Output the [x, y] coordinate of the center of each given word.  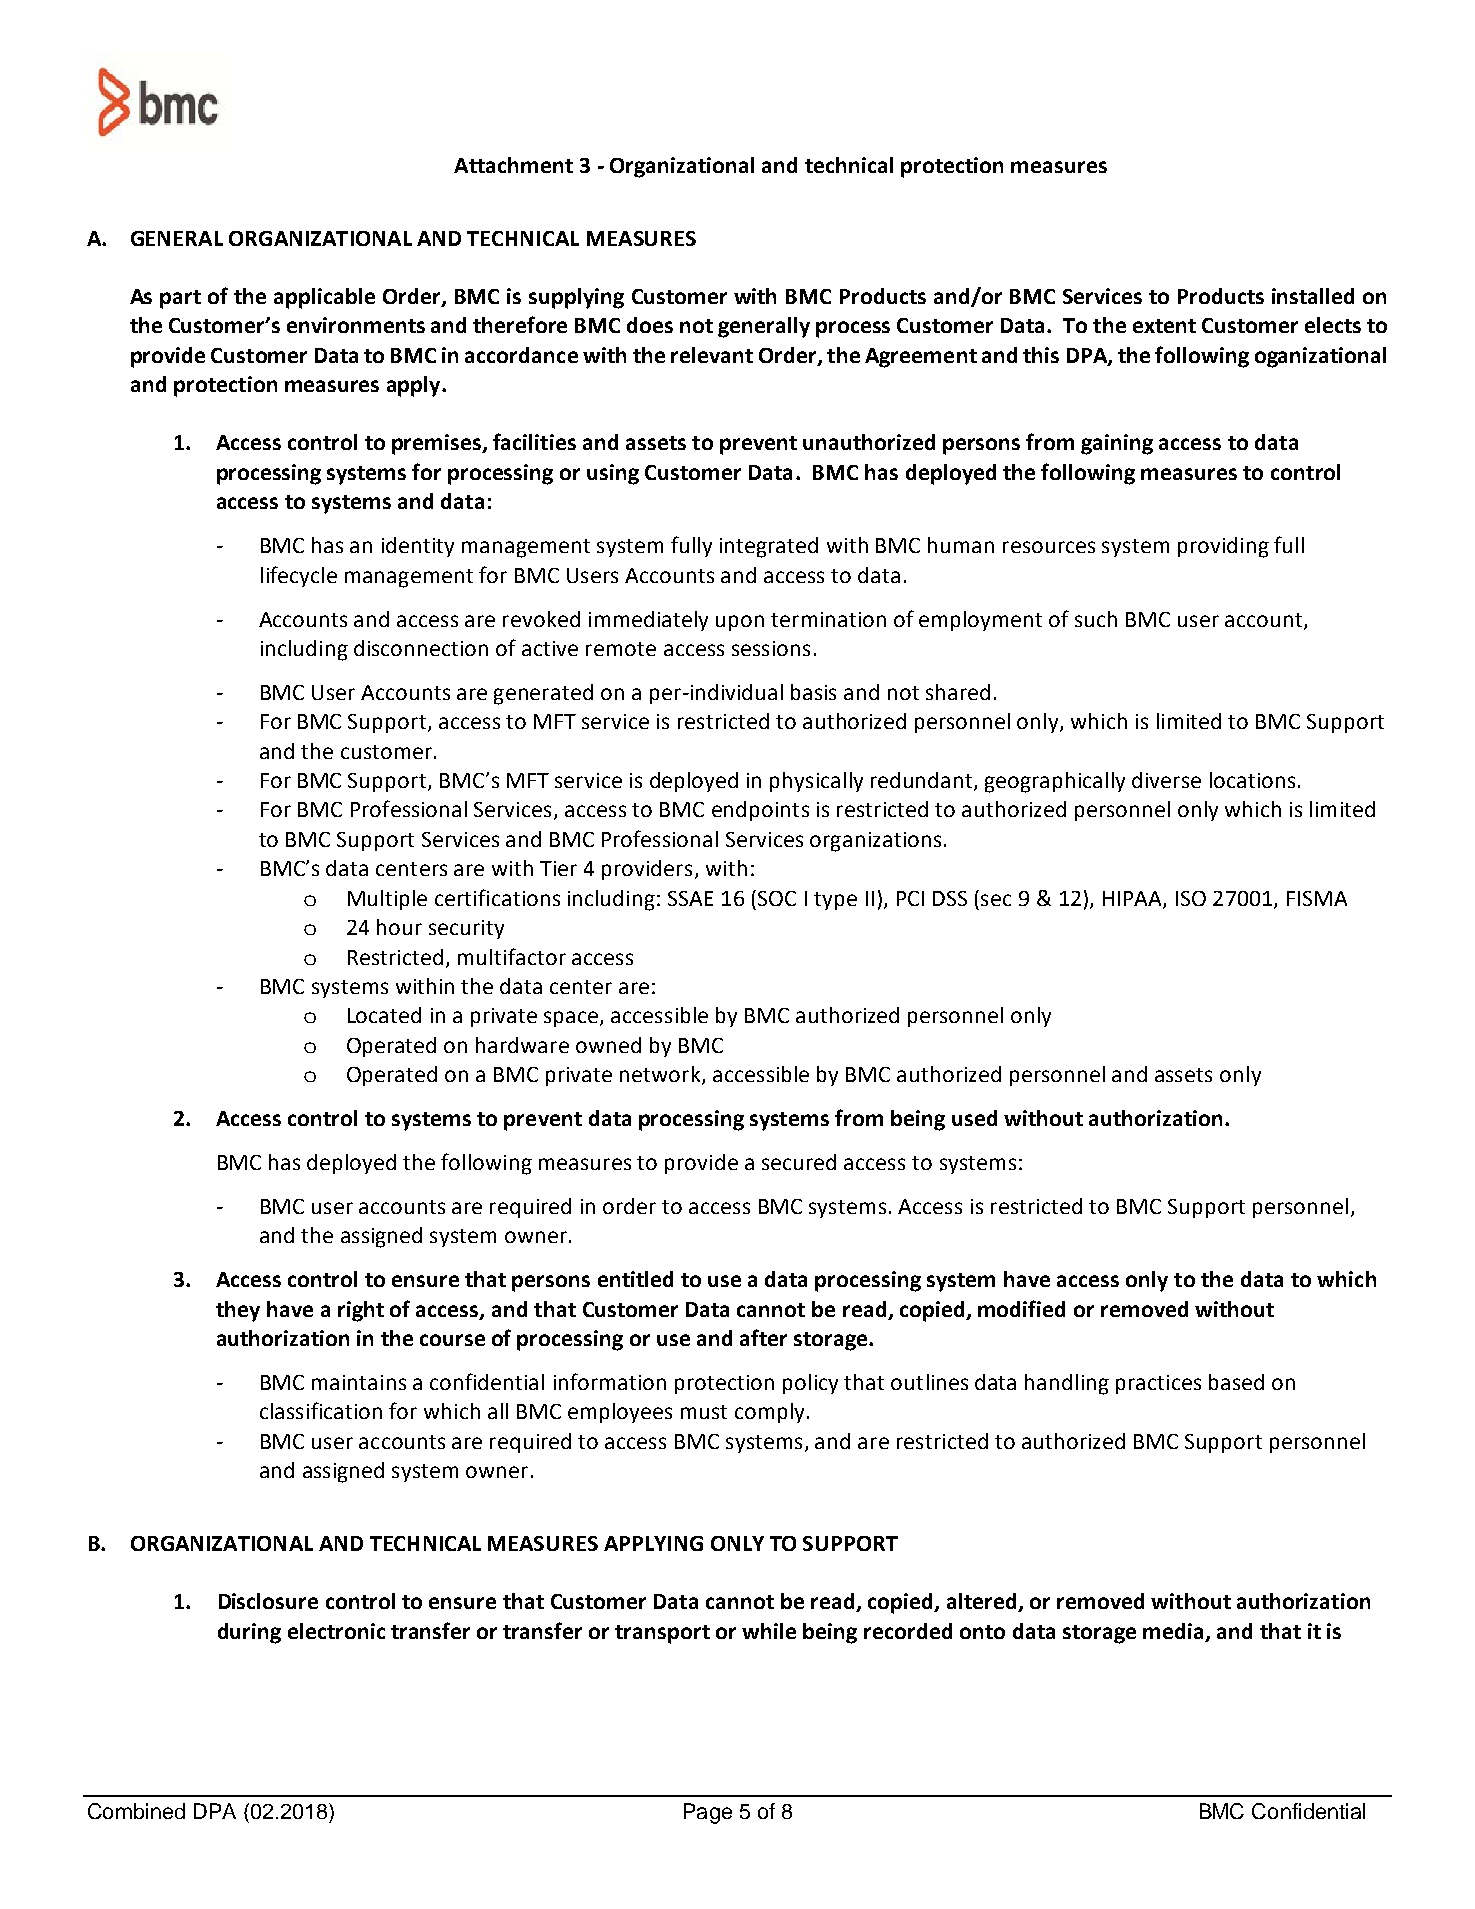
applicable [324, 298]
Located [384, 1015]
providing [1223, 547]
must [704, 1412]
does [650, 325]
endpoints [760, 811]
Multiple [387, 900]
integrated [769, 547]
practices [1158, 1384]
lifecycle [299, 576]
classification [321, 1410]
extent [1164, 326]
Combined [136, 1811]
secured [799, 1162]
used [974, 1118]
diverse [1166, 780]
